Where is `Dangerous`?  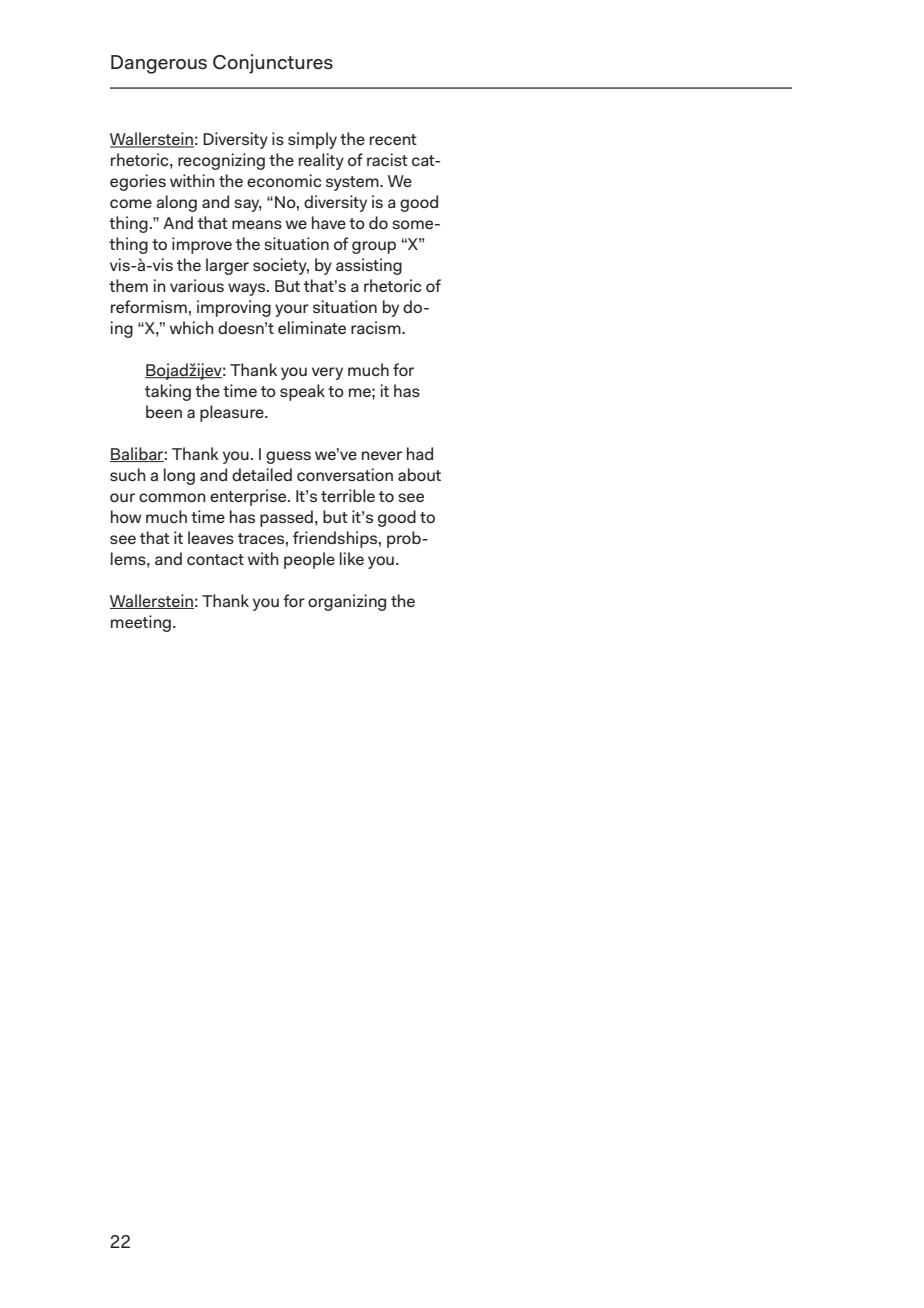
Dangerous is located at coordinates (159, 64).
